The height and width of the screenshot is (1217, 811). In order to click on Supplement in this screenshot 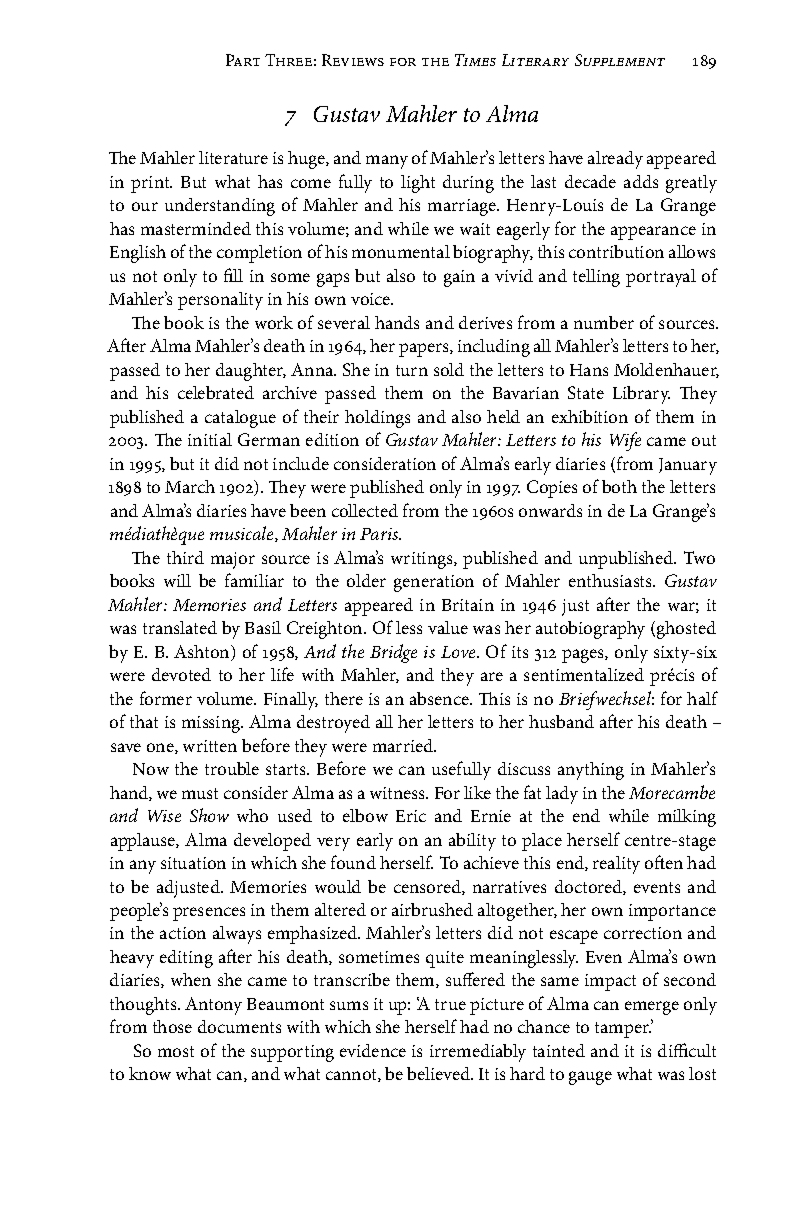, I will do `click(620, 60)`.
